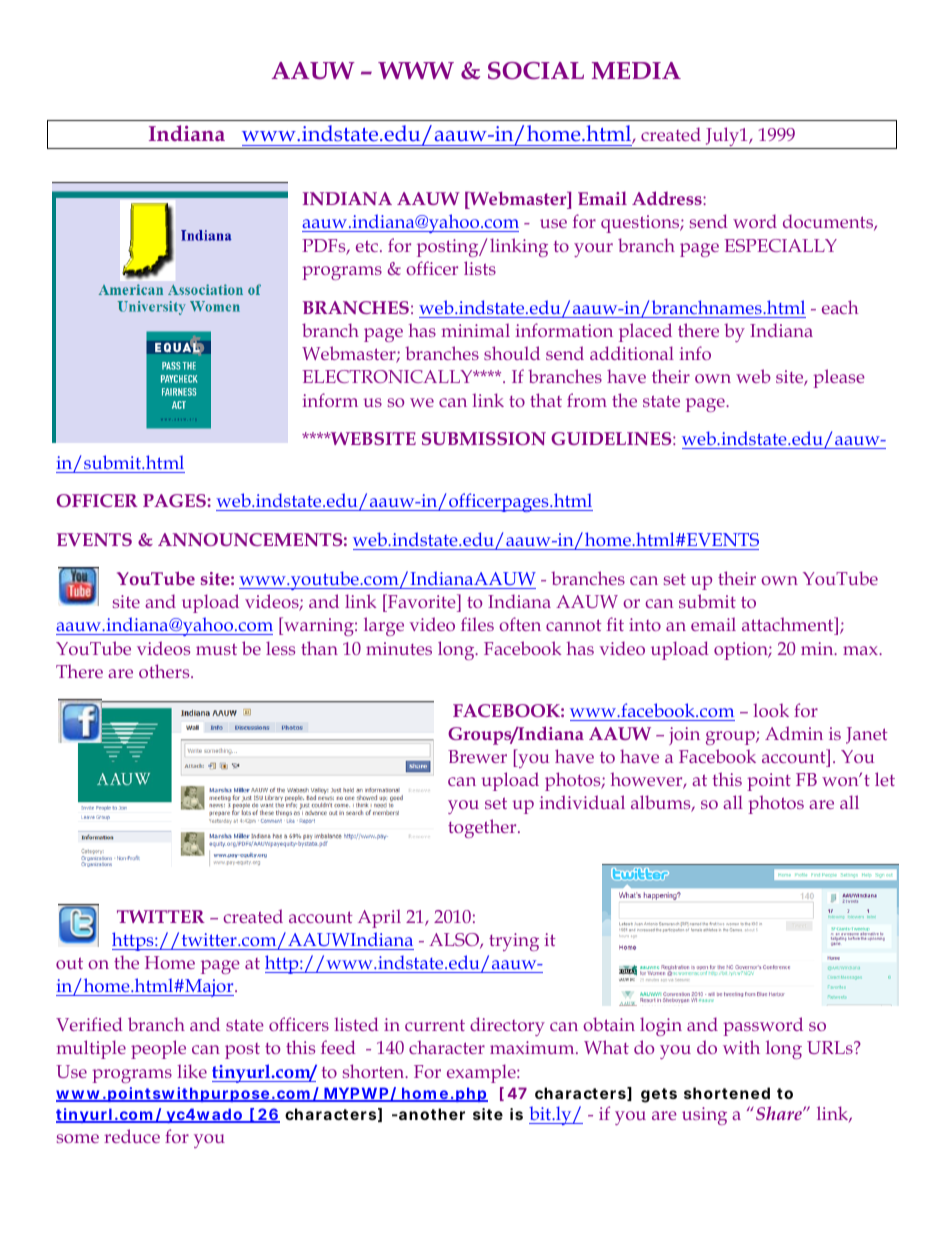 The image size is (952, 1233). Describe the element at coordinates (483, 828) in the screenshot. I see `together` at that location.
